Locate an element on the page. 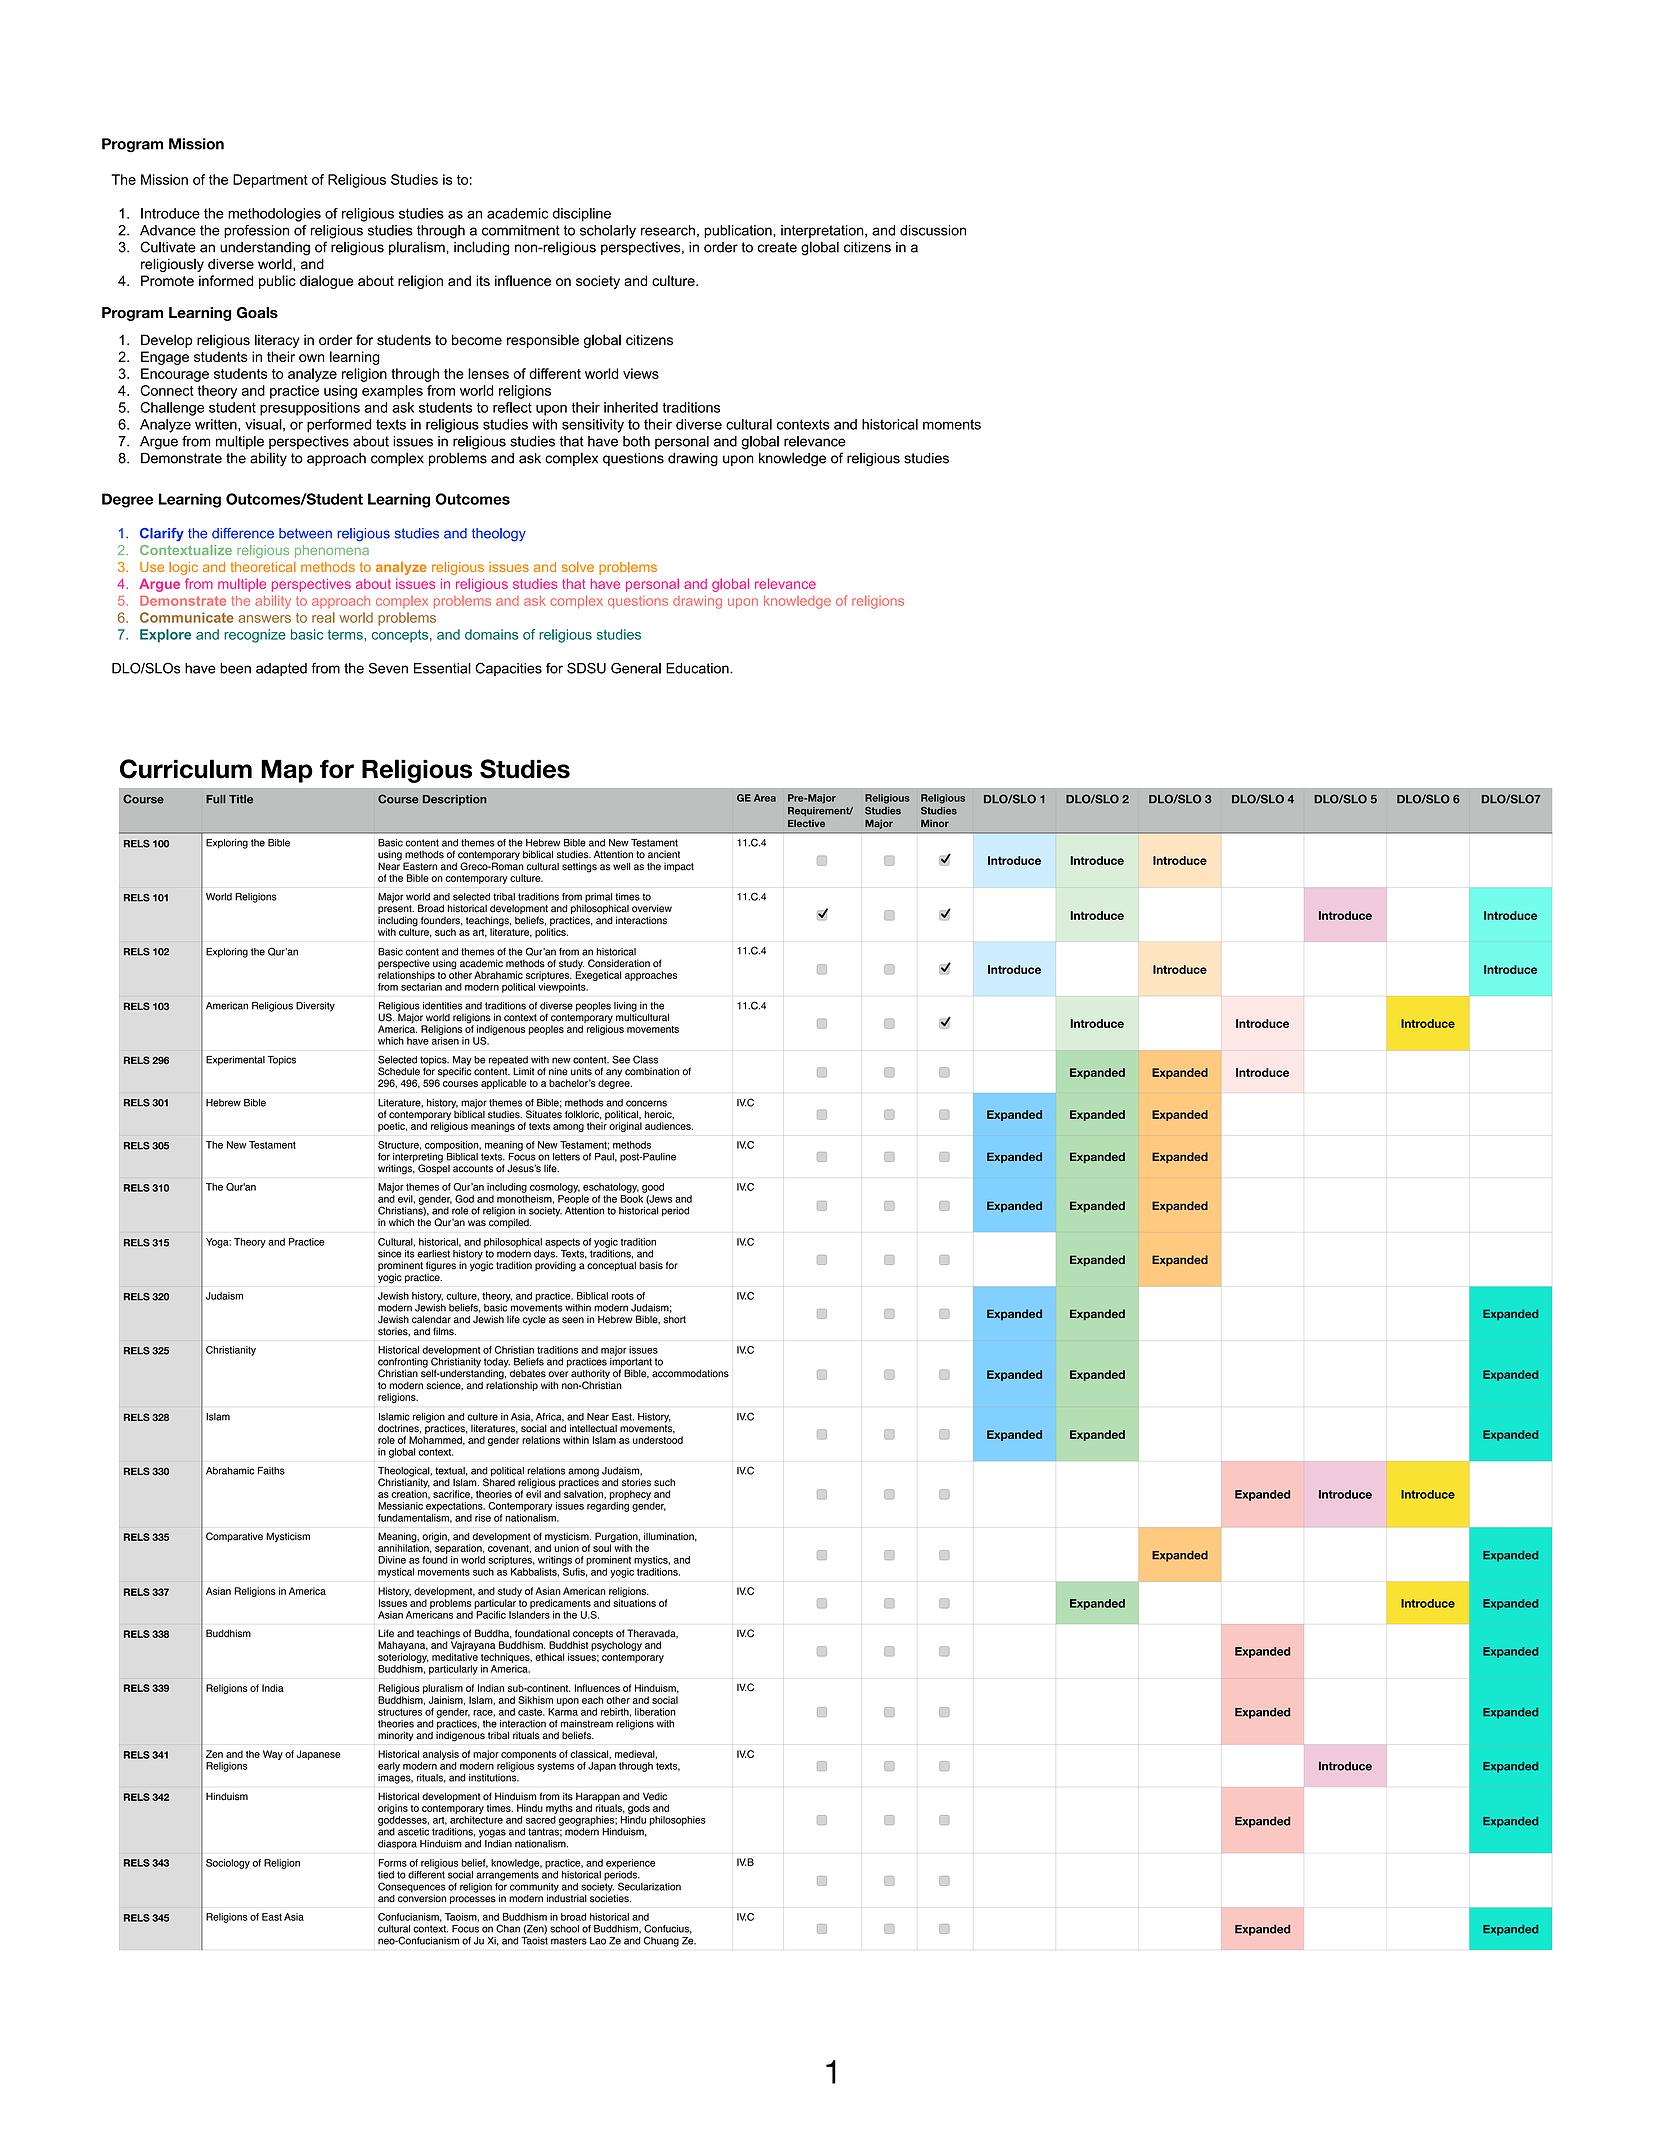  Sociology is located at coordinates (228, 1864).
